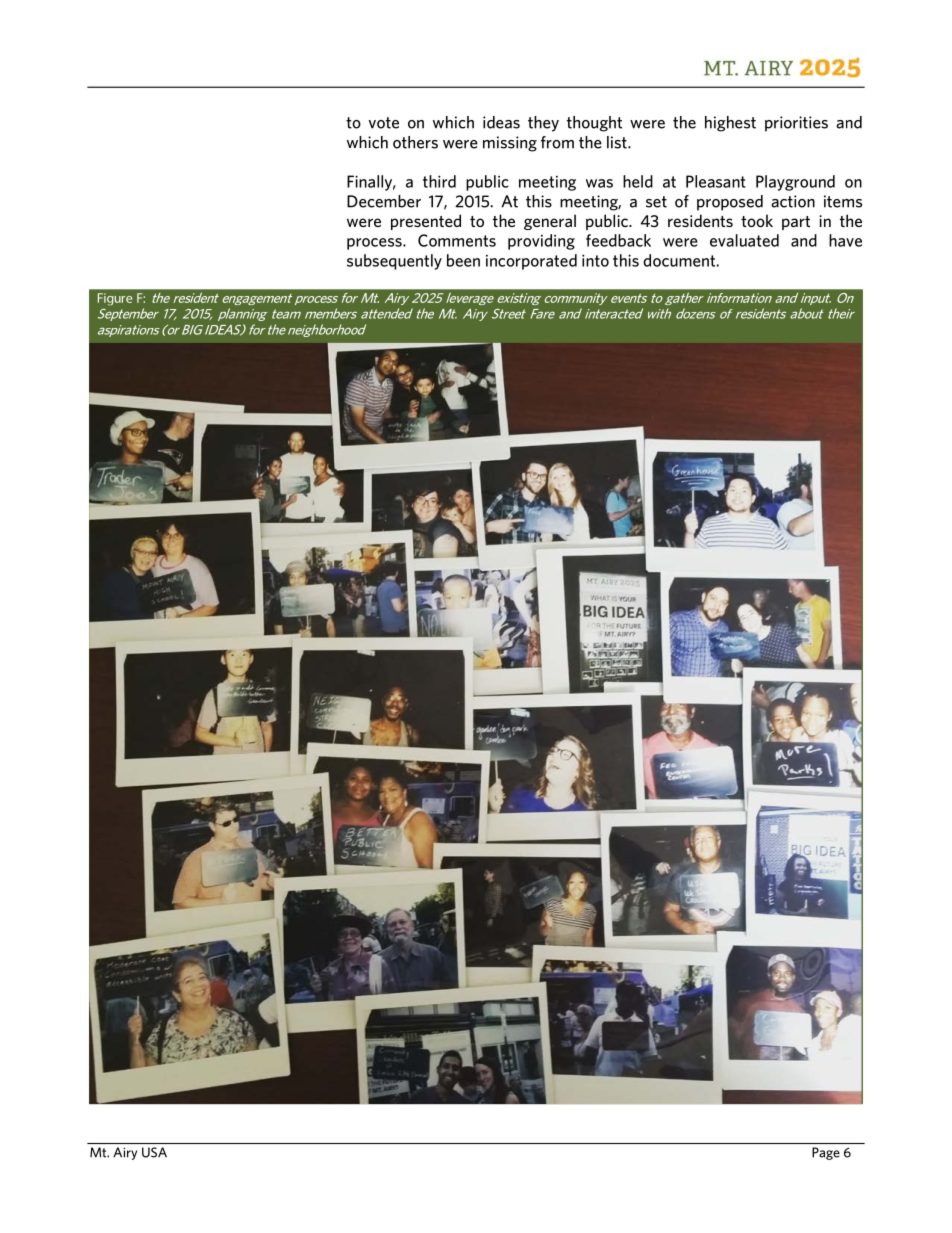  Describe the element at coordinates (510, 144) in the page. I see `missing` at that location.
